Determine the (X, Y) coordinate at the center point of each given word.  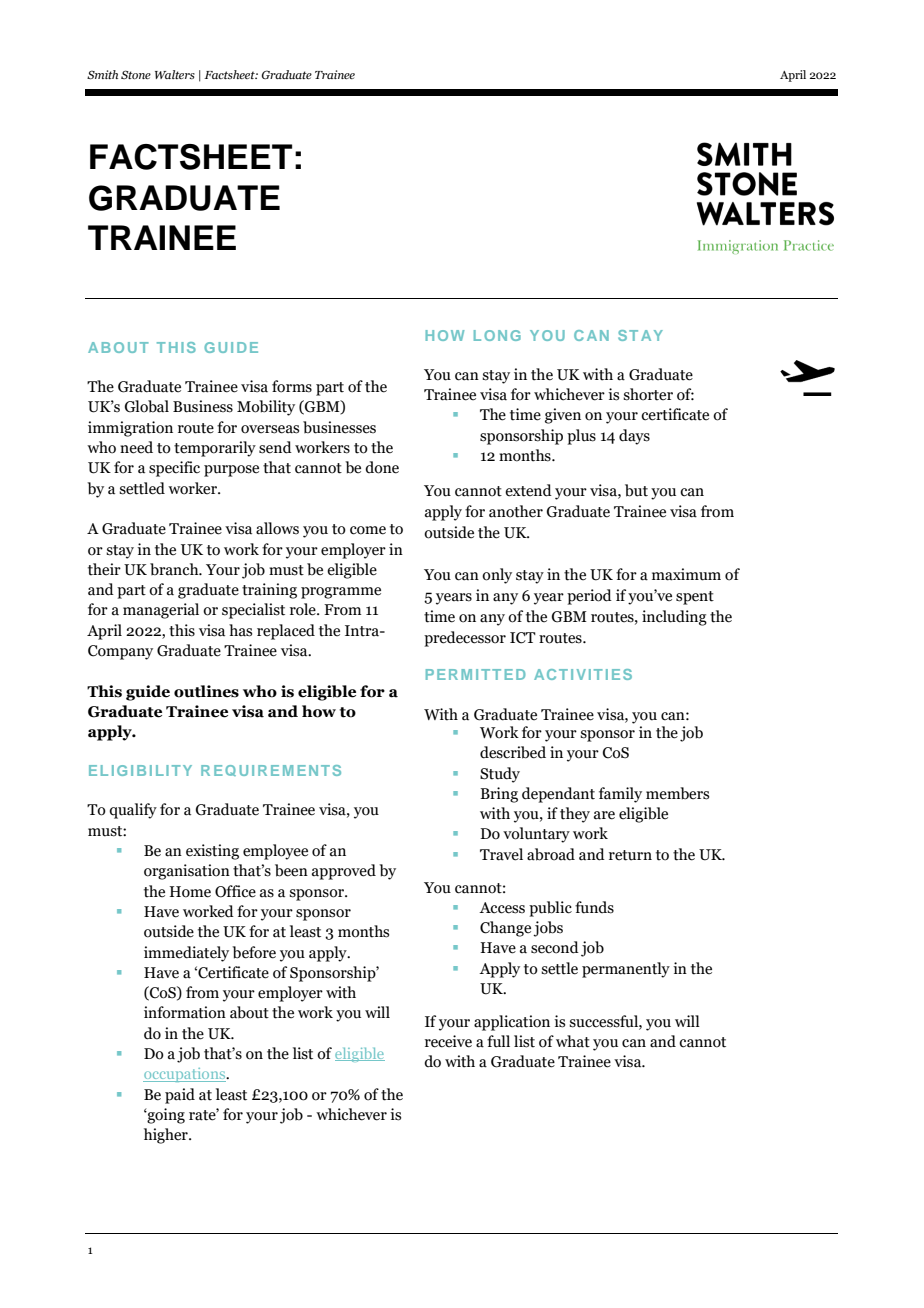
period (589, 597)
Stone (136, 74)
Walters (175, 74)
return (630, 855)
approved (344, 872)
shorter (648, 394)
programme (341, 593)
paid (180, 1096)
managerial (161, 611)
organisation (187, 872)
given (563, 416)
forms (292, 386)
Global (147, 406)
